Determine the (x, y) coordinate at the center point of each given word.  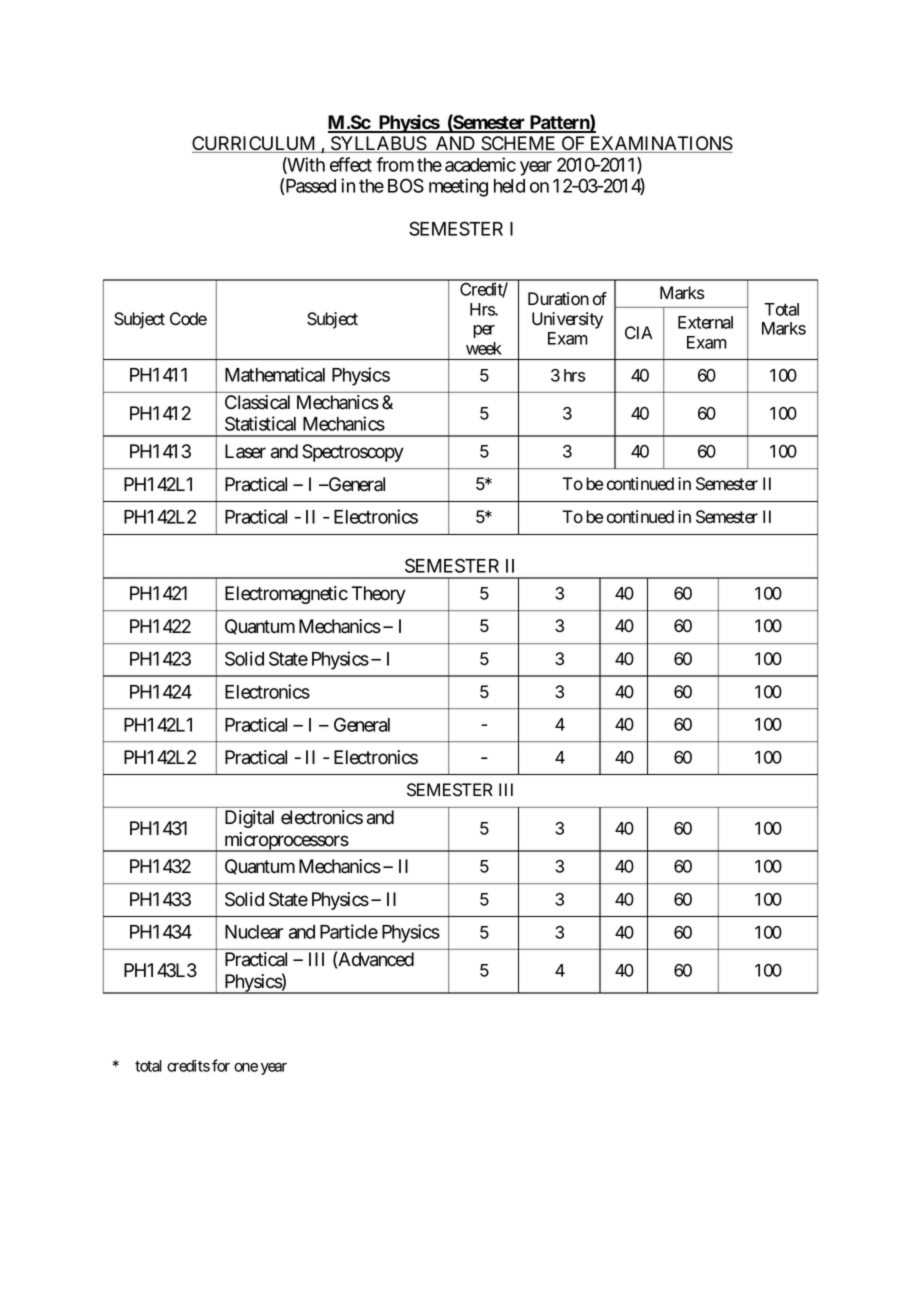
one (246, 1067)
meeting (458, 187)
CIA (639, 332)
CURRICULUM (255, 144)
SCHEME (518, 144)
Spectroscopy (353, 453)
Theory (379, 595)
